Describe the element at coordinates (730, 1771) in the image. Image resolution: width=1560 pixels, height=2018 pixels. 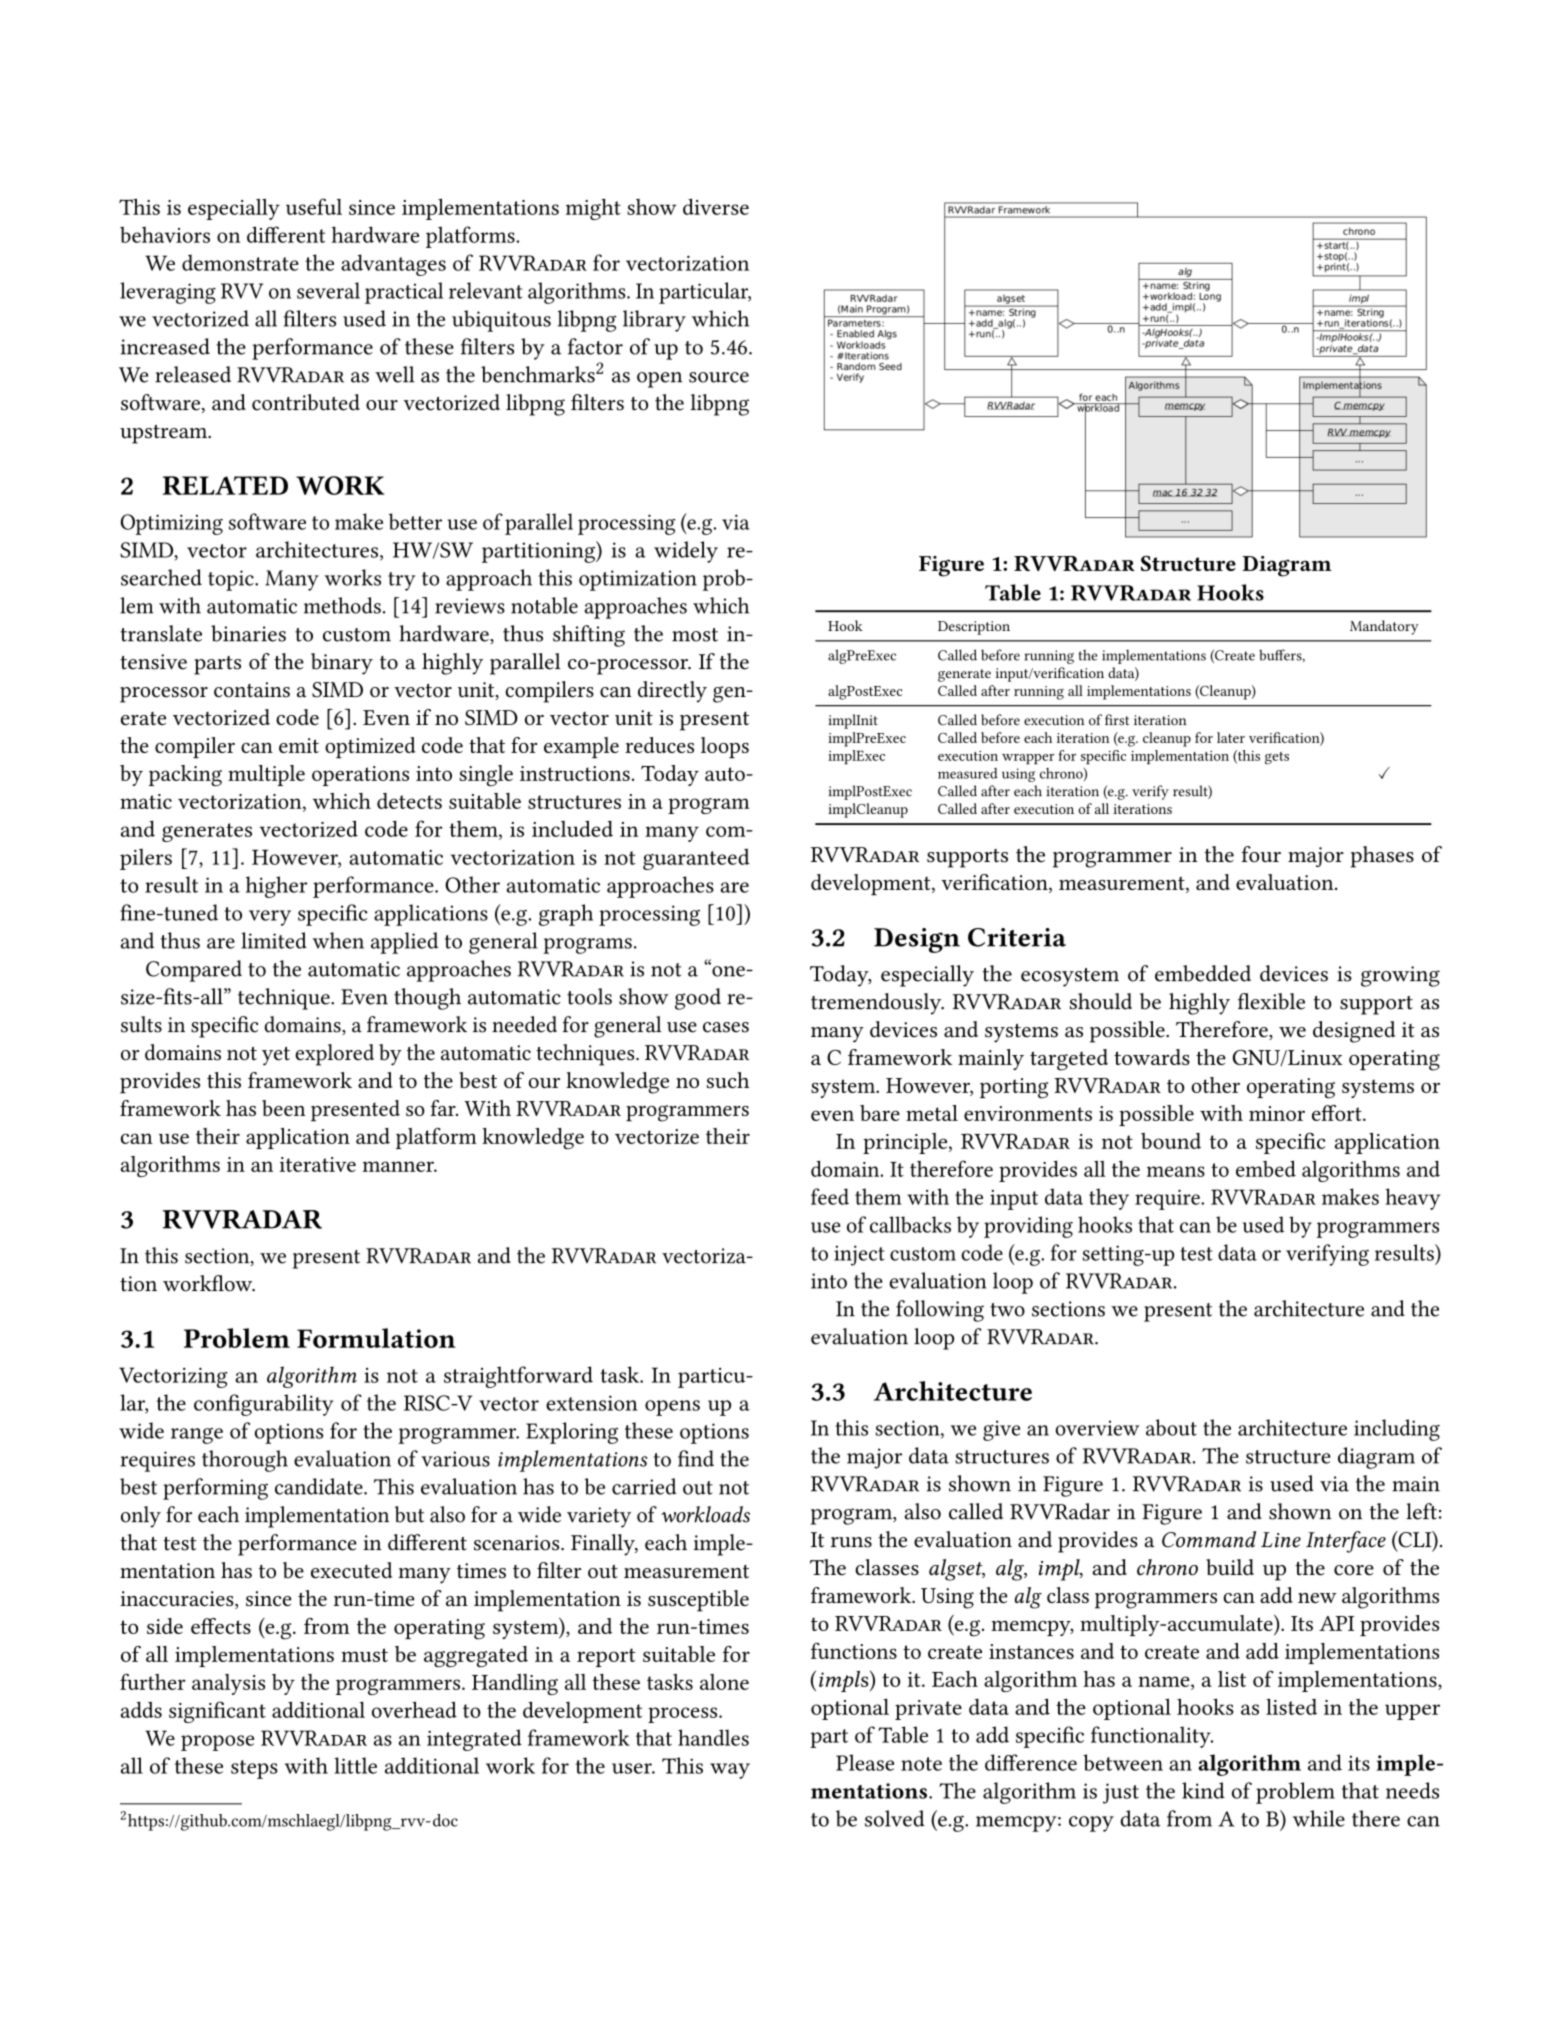
I see `way` at that location.
